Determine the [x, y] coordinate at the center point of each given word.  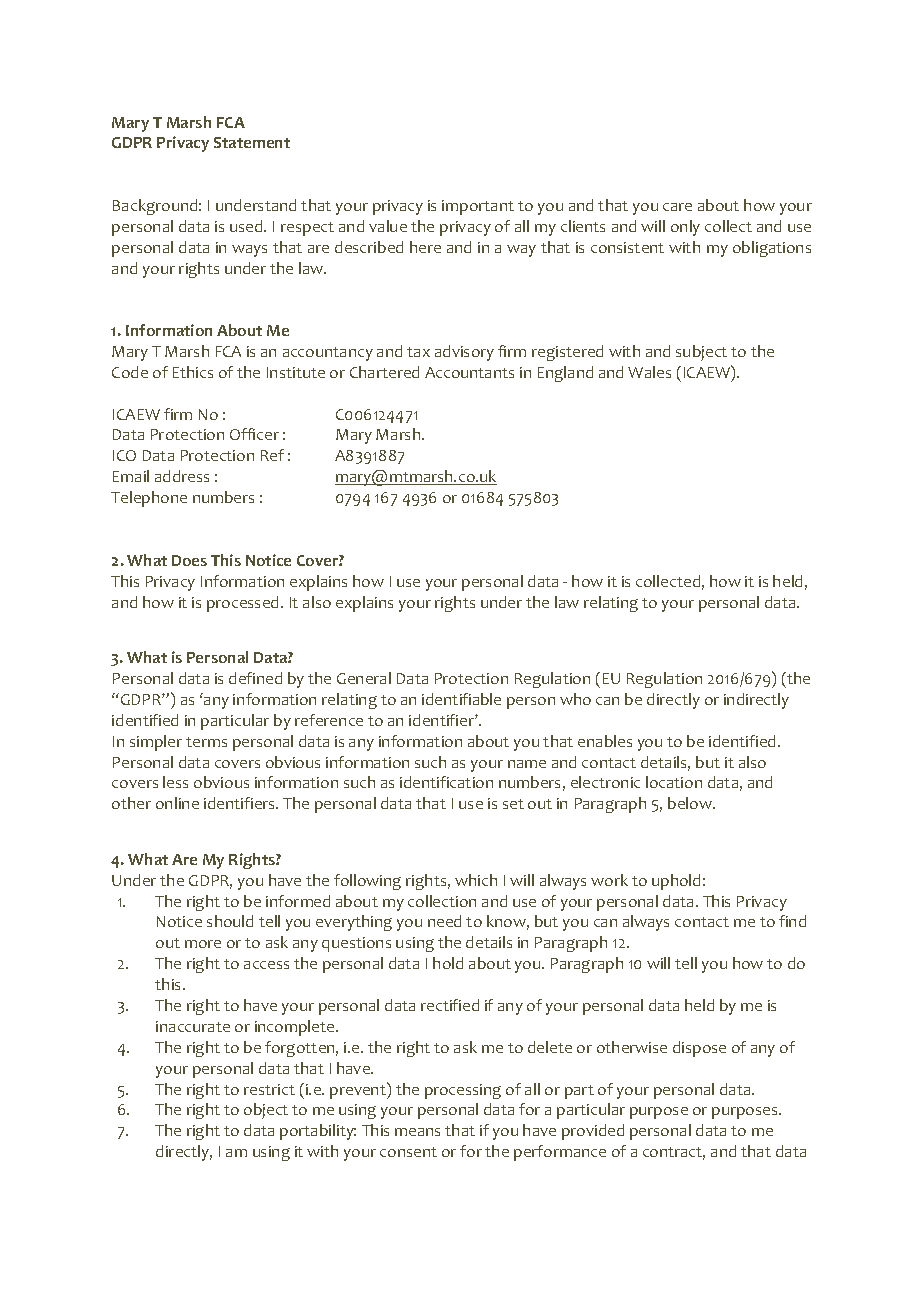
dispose [699, 1049]
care [677, 207]
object [266, 1111]
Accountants [469, 372]
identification [446, 782]
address [182, 476]
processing [463, 1091]
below [691, 803]
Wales [649, 372]
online [177, 803]
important [478, 207]
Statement [252, 142]
